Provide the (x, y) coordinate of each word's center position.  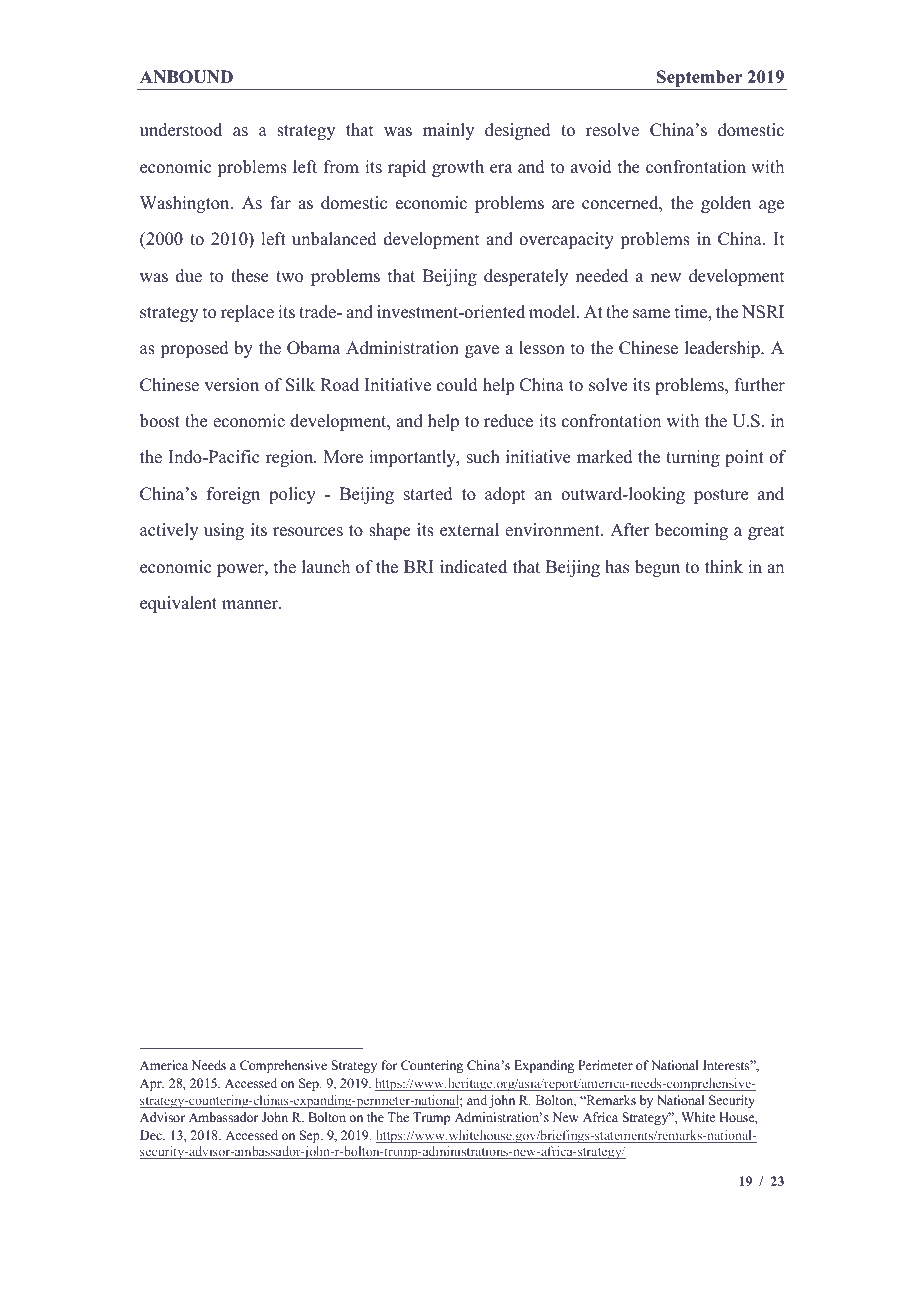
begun (657, 568)
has (617, 567)
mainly (448, 131)
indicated (473, 567)
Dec (152, 1135)
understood (181, 130)
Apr (152, 1084)
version (232, 385)
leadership (723, 349)
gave (482, 351)
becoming (691, 531)
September (700, 80)
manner (251, 605)
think (724, 566)
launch (326, 567)
